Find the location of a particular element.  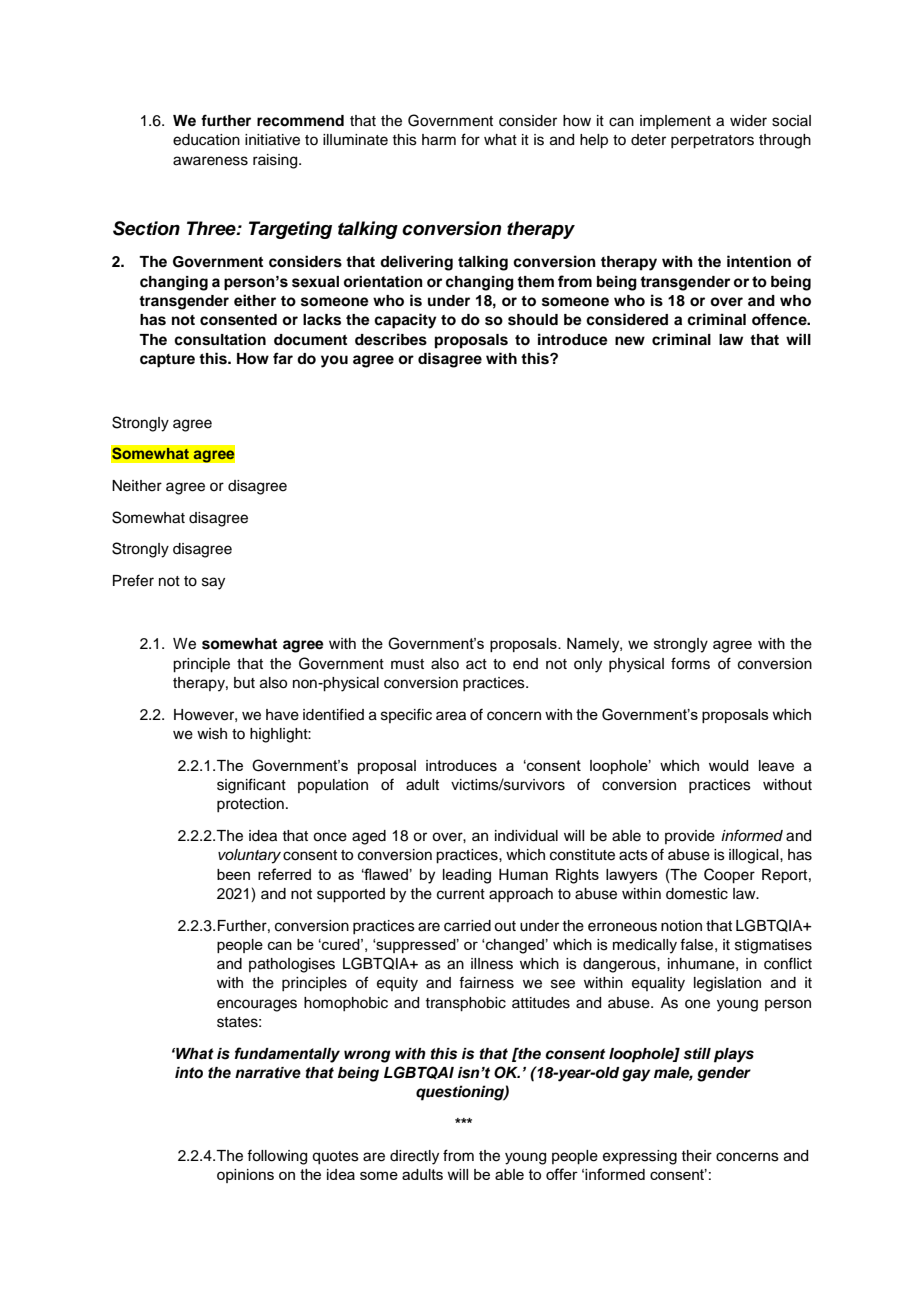

opinions is located at coordinates (245, 1176).
